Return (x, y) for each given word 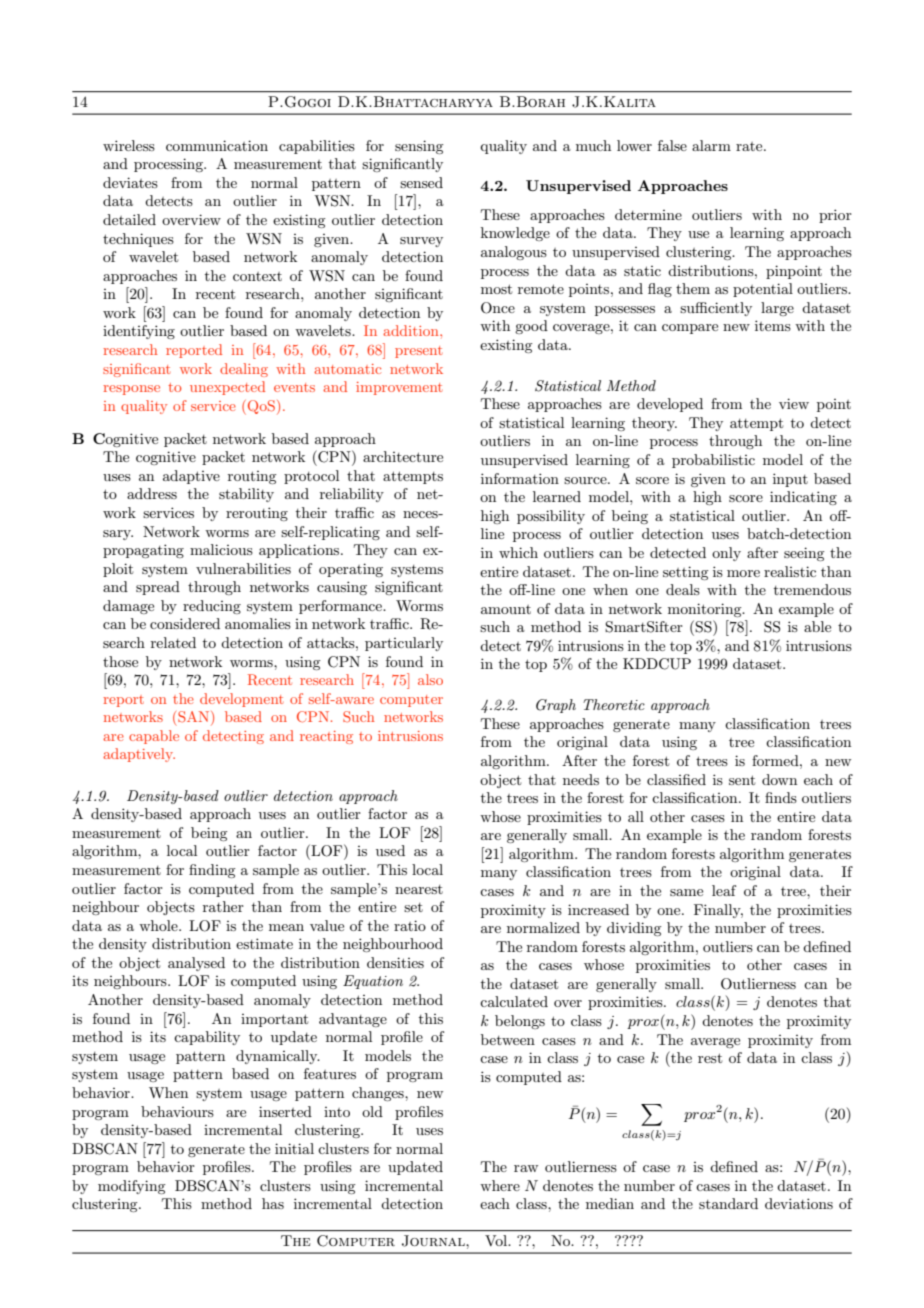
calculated (514, 1001)
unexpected (227, 388)
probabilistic (713, 461)
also (430, 679)
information (520, 478)
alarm (711, 145)
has (273, 1203)
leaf (724, 890)
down (779, 779)
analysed (196, 964)
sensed (421, 182)
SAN (195, 718)
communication (217, 145)
